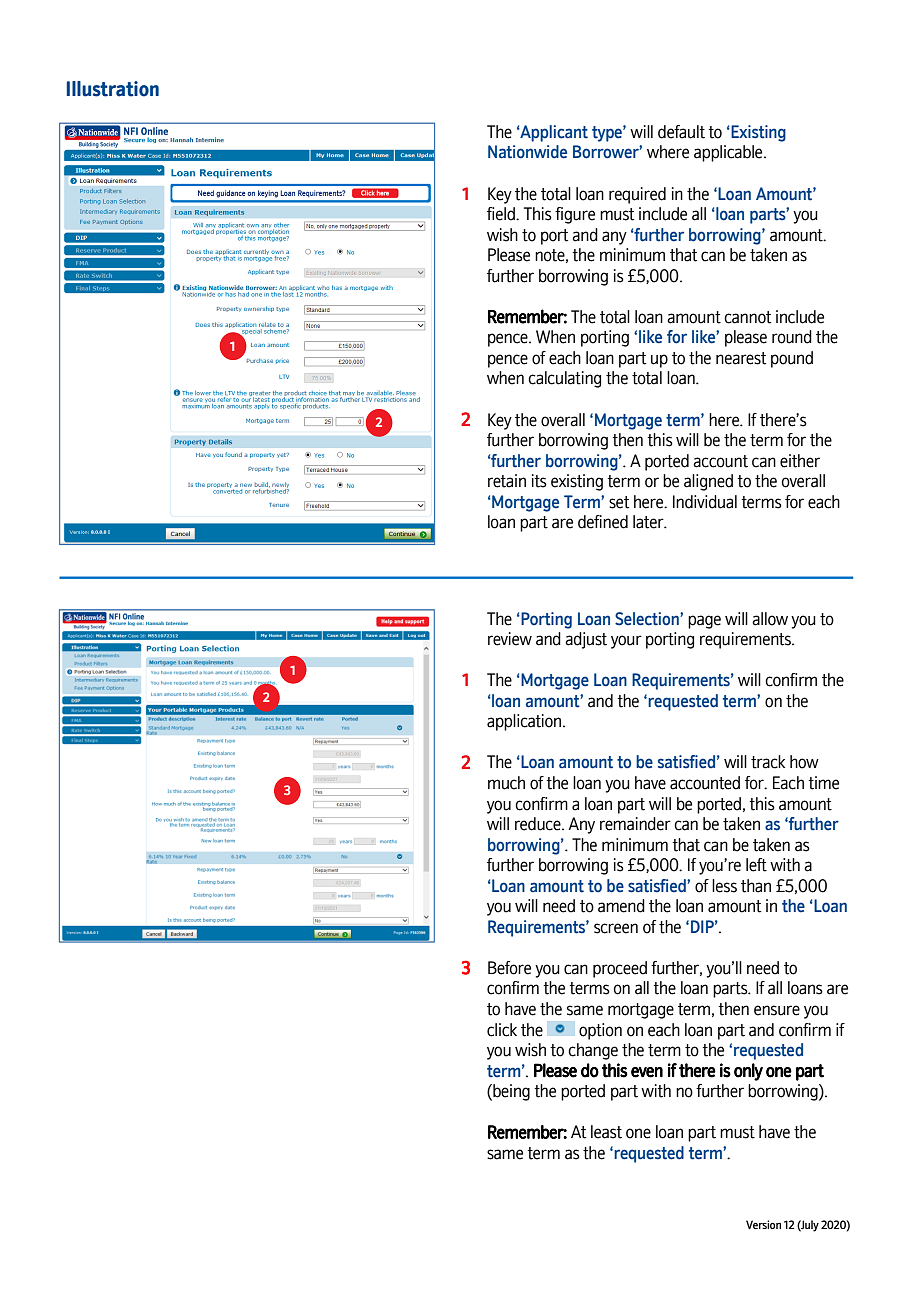 The width and height of the document is (924, 1308). I want to click on Nationwide, so click(527, 152).
